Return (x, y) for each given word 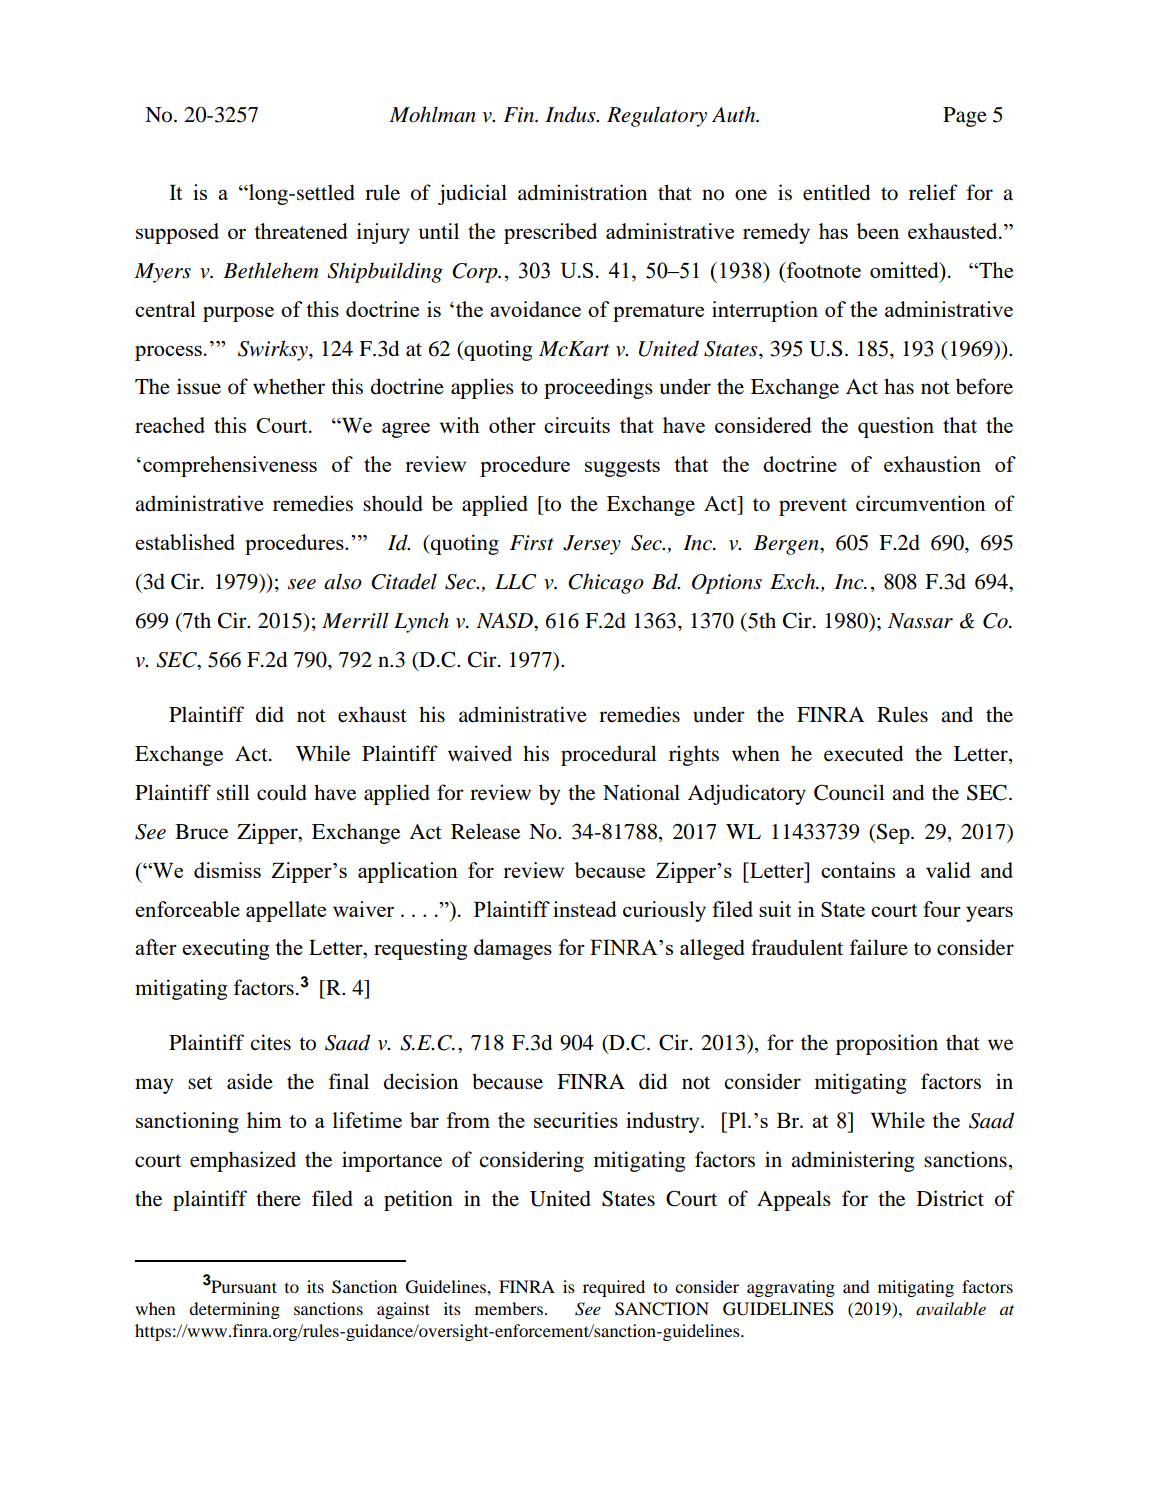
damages (513, 949)
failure (879, 947)
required (614, 1288)
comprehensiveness (230, 466)
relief (933, 192)
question (896, 427)
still (233, 792)
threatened (301, 231)
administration (582, 192)
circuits (577, 425)
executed (863, 753)
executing (225, 949)
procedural (609, 755)
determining (234, 1310)
